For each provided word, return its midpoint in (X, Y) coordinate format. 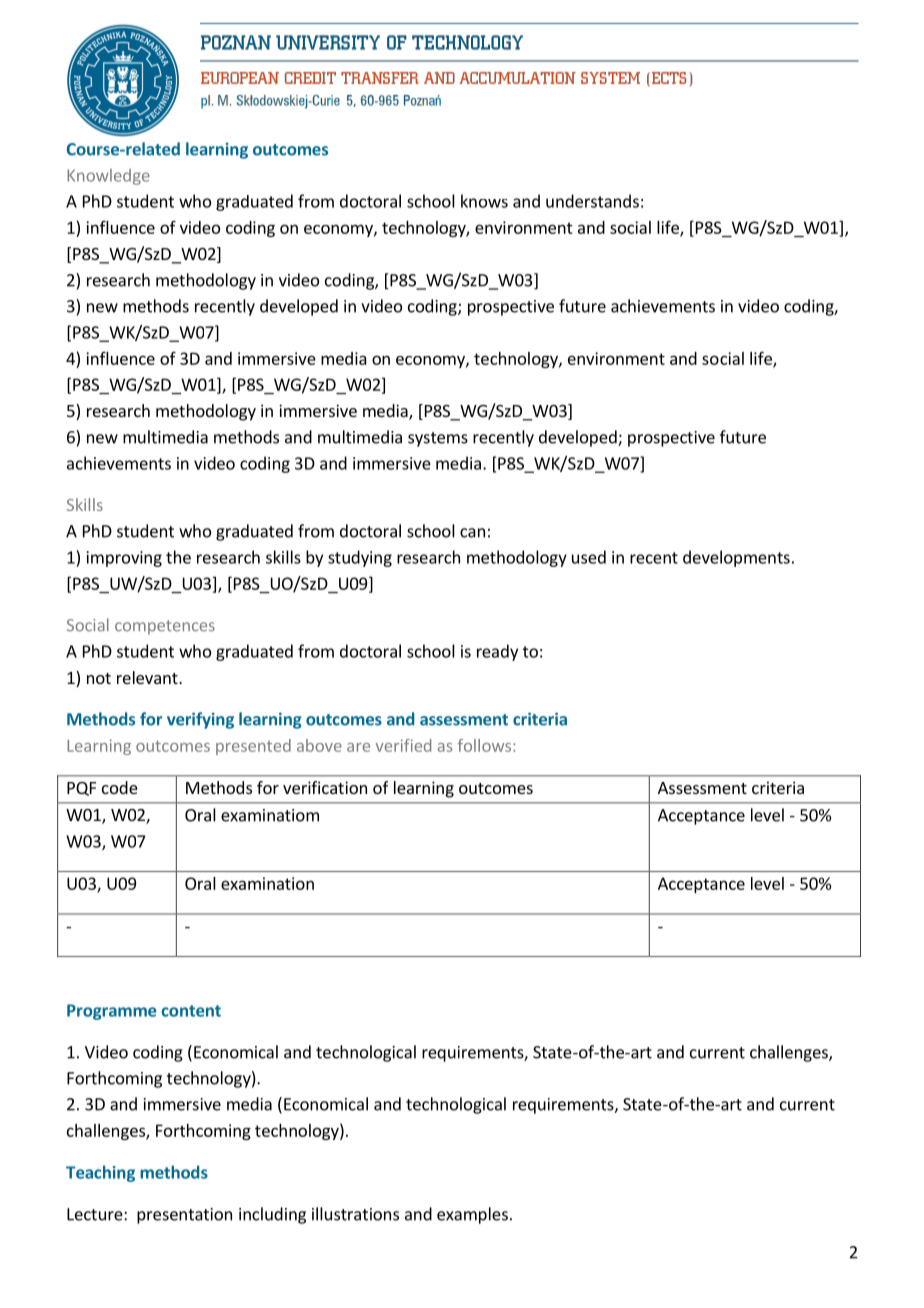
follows (486, 745)
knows (484, 201)
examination (267, 883)
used (589, 557)
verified (403, 745)
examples (472, 1215)
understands (592, 201)
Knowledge (108, 177)
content (191, 1011)
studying (360, 558)
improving (124, 559)
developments (736, 558)
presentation (184, 1216)
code (120, 787)
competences (165, 627)
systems (438, 439)
